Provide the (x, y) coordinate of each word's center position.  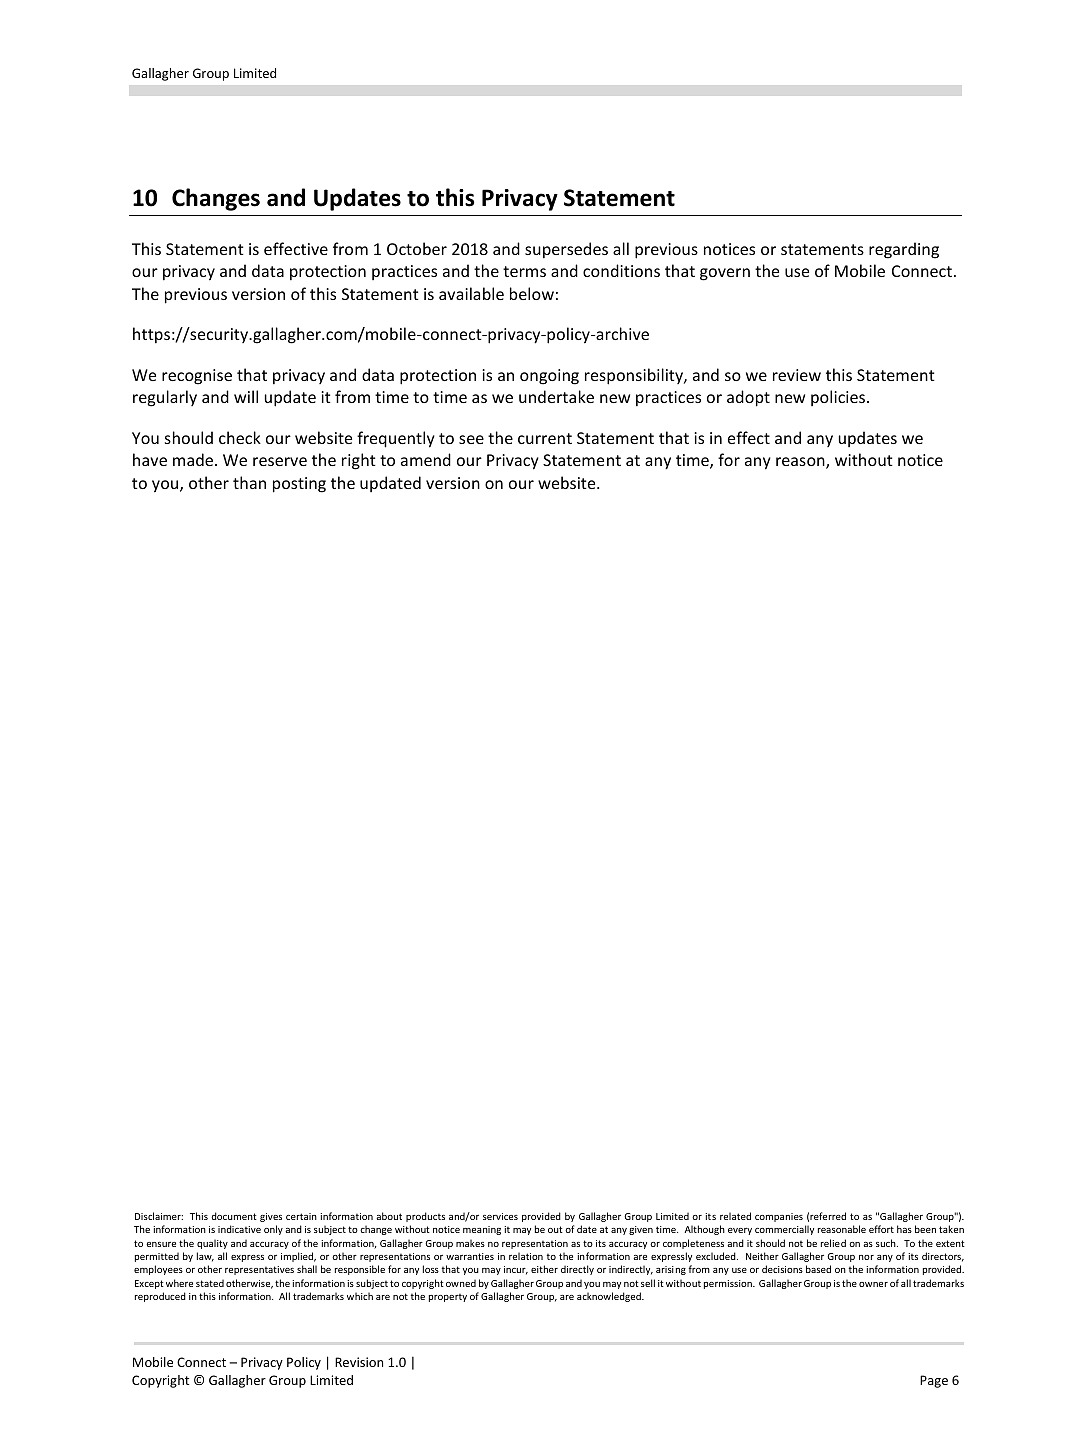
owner (873, 1284)
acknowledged (610, 1297)
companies (779, 1217)
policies (839, 398)
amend (426, 459)
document (234, 1216)
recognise (197, 377)
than (249, 482)
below (532, 293)
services (500, 1216)
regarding (904, 250)
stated (210, 1283)
